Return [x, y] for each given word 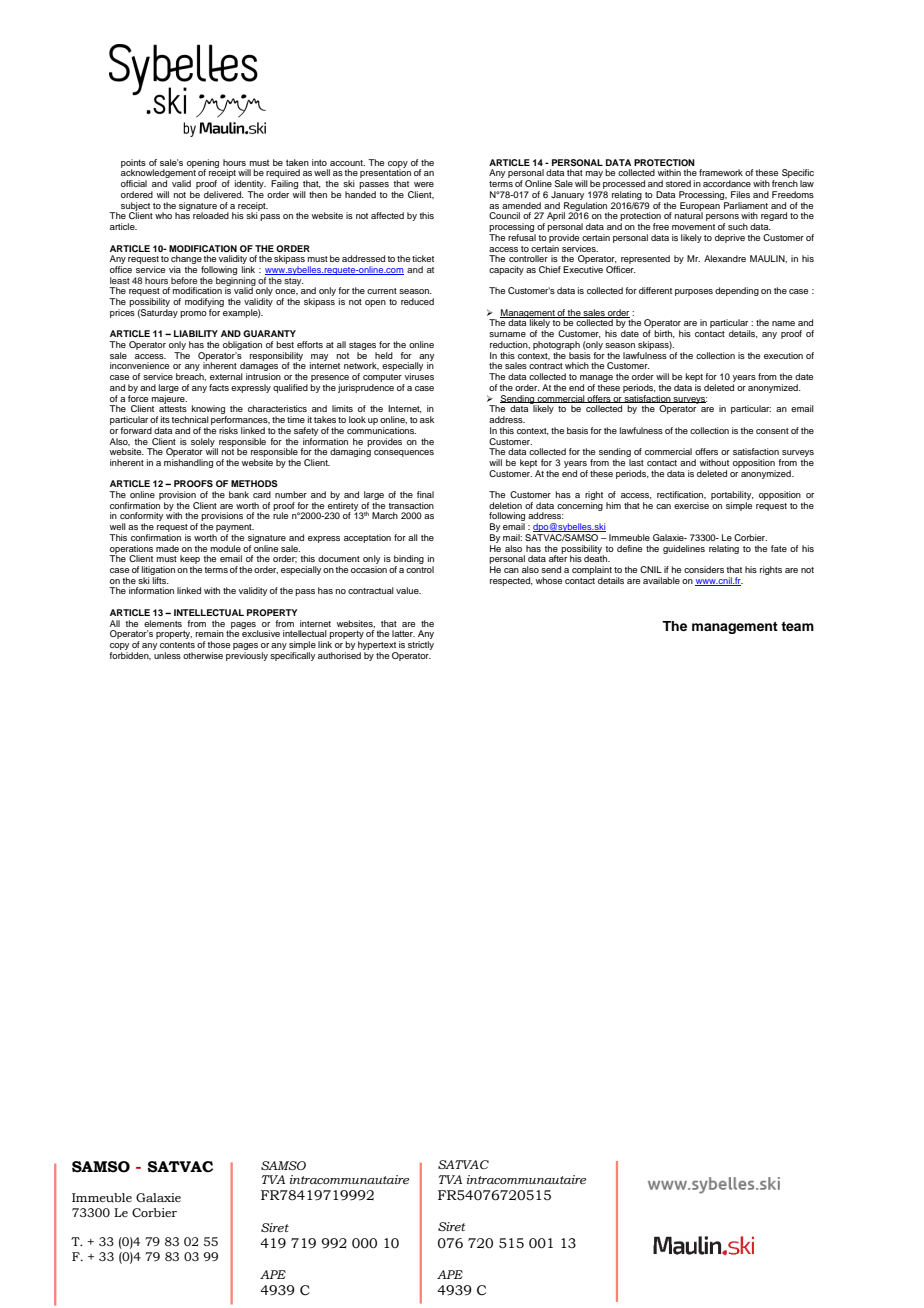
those [218, 644]
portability [732, 495]
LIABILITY [196, 333]
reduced [417, 301]
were [424, 184]
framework [721, 172]
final [425, 494]
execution [783, 355]
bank [239, 494]
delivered [224, 194]
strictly [421, 645]
